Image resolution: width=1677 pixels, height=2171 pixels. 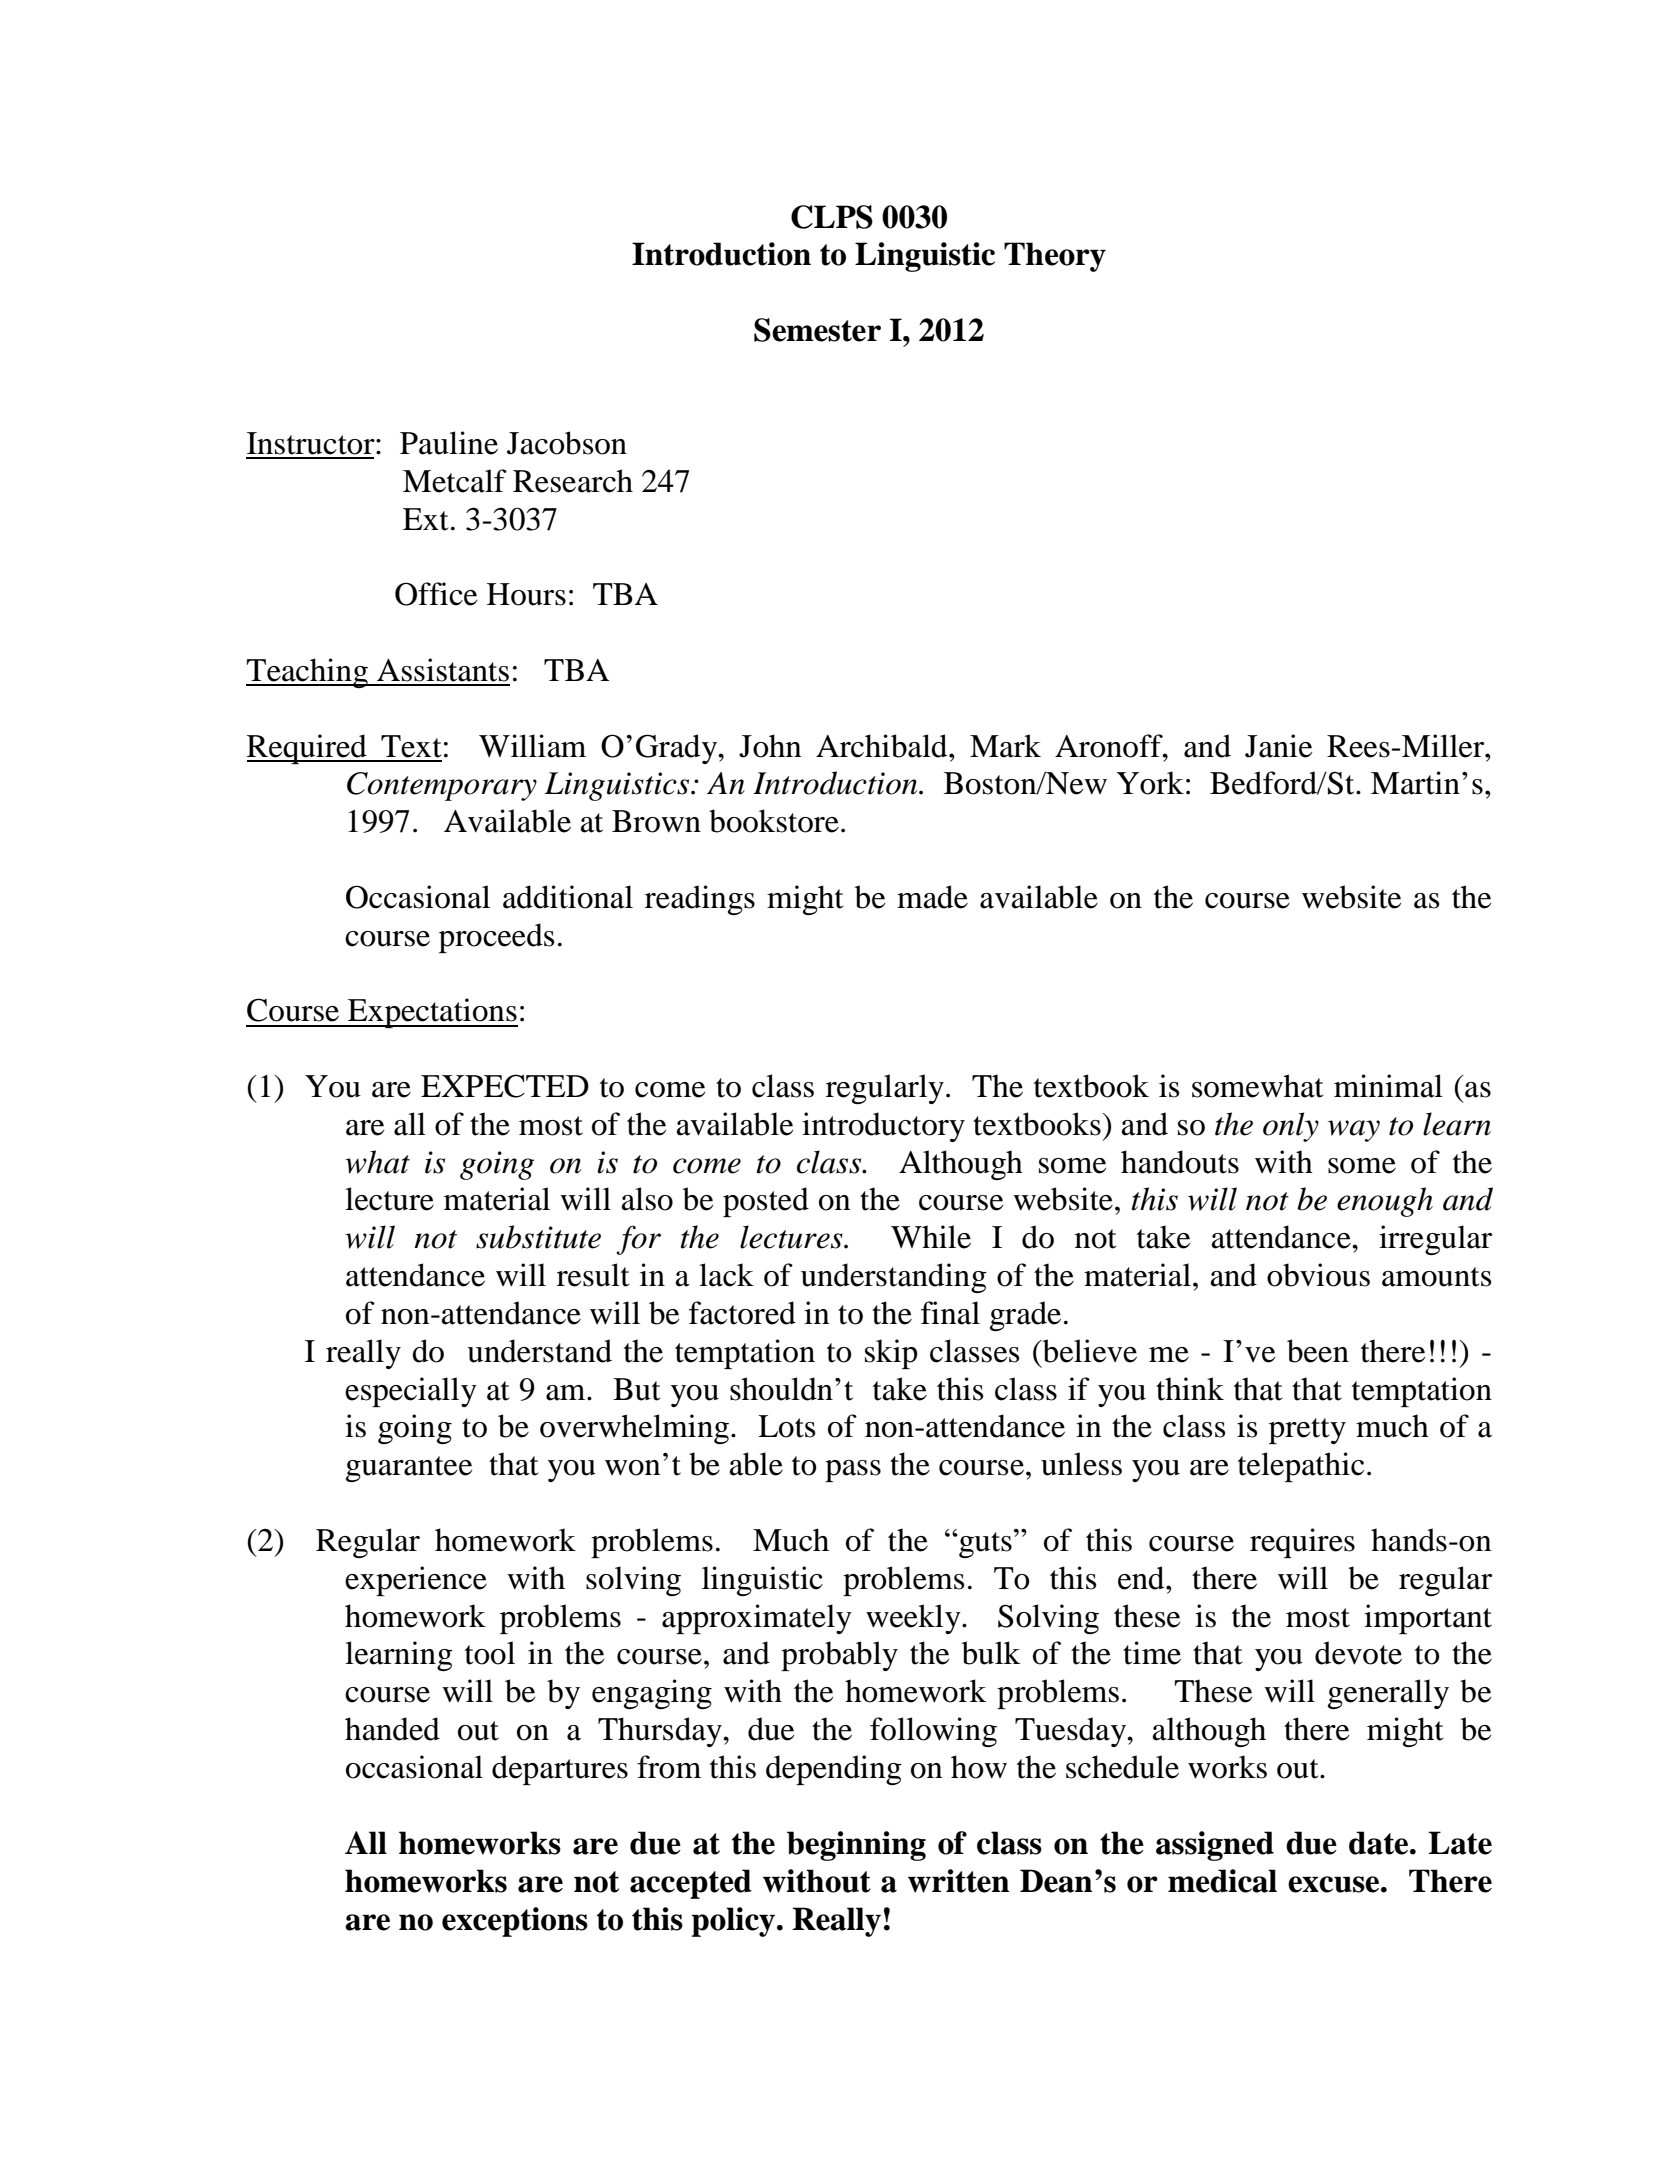 I want to click on been, so click(x=1318, y=1351).
